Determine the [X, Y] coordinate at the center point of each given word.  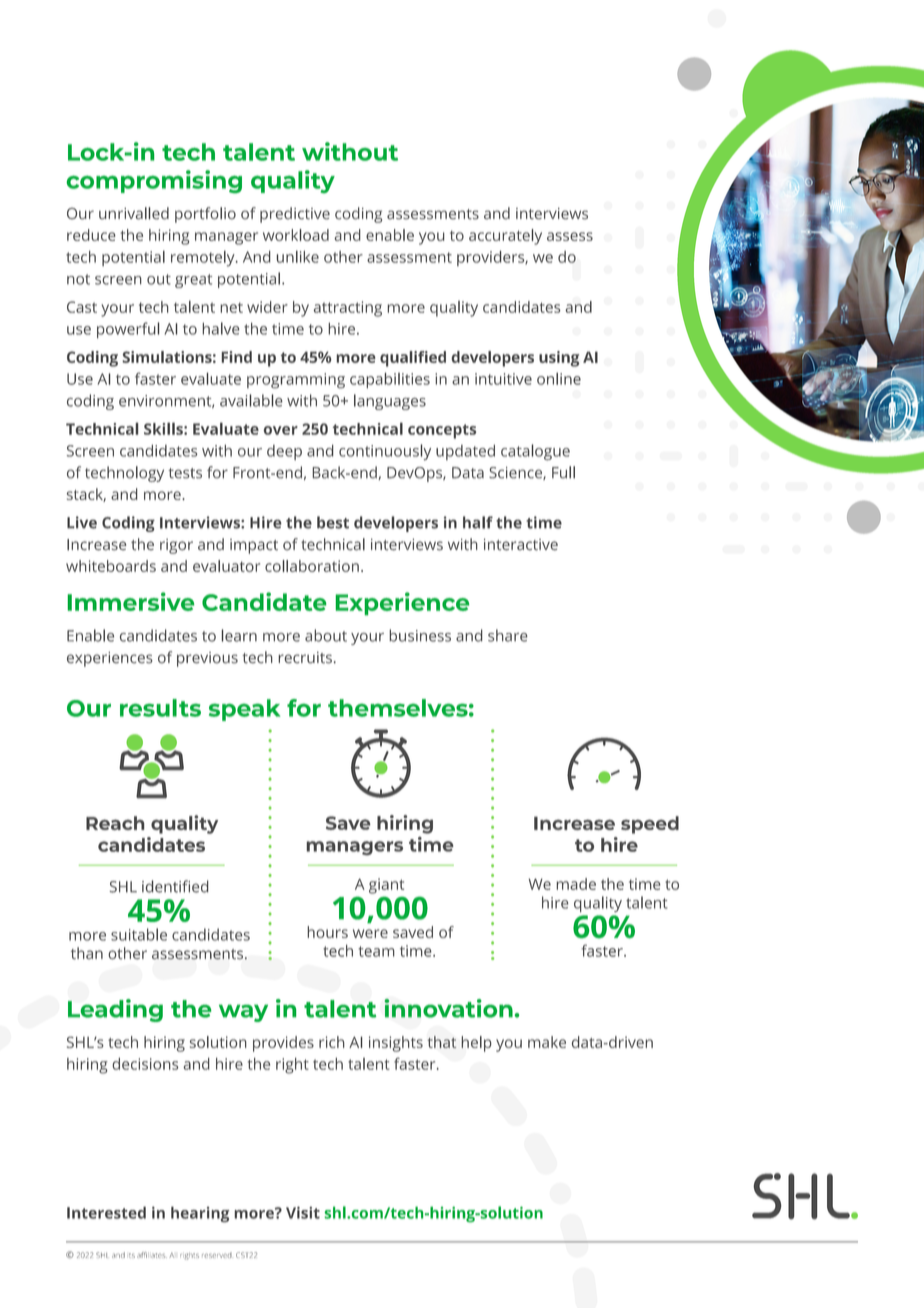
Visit [303, 1212]
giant [386, 886]
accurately [505, 237]
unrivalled [134, 213]
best [333, 522]
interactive [521, 545]
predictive [295, 215]
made [576, 884]
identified [175, 886]
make [547, 1042]
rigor [176, 546]
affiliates [152, 1255]
